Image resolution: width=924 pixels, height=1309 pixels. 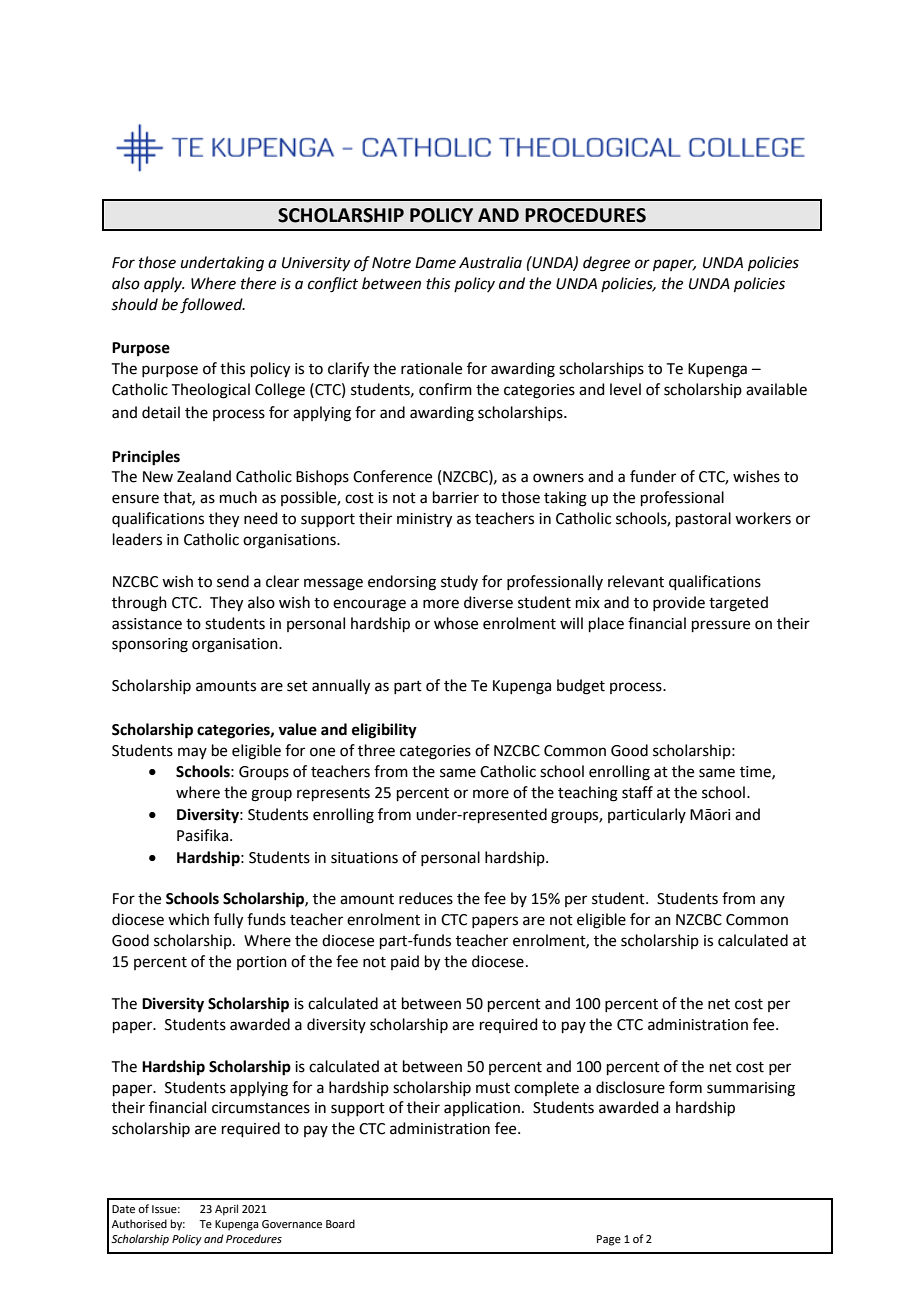 What do you see at coordinates (606, 264) in the screenshot?
I see `degree` at bounding box center [606, 264].
